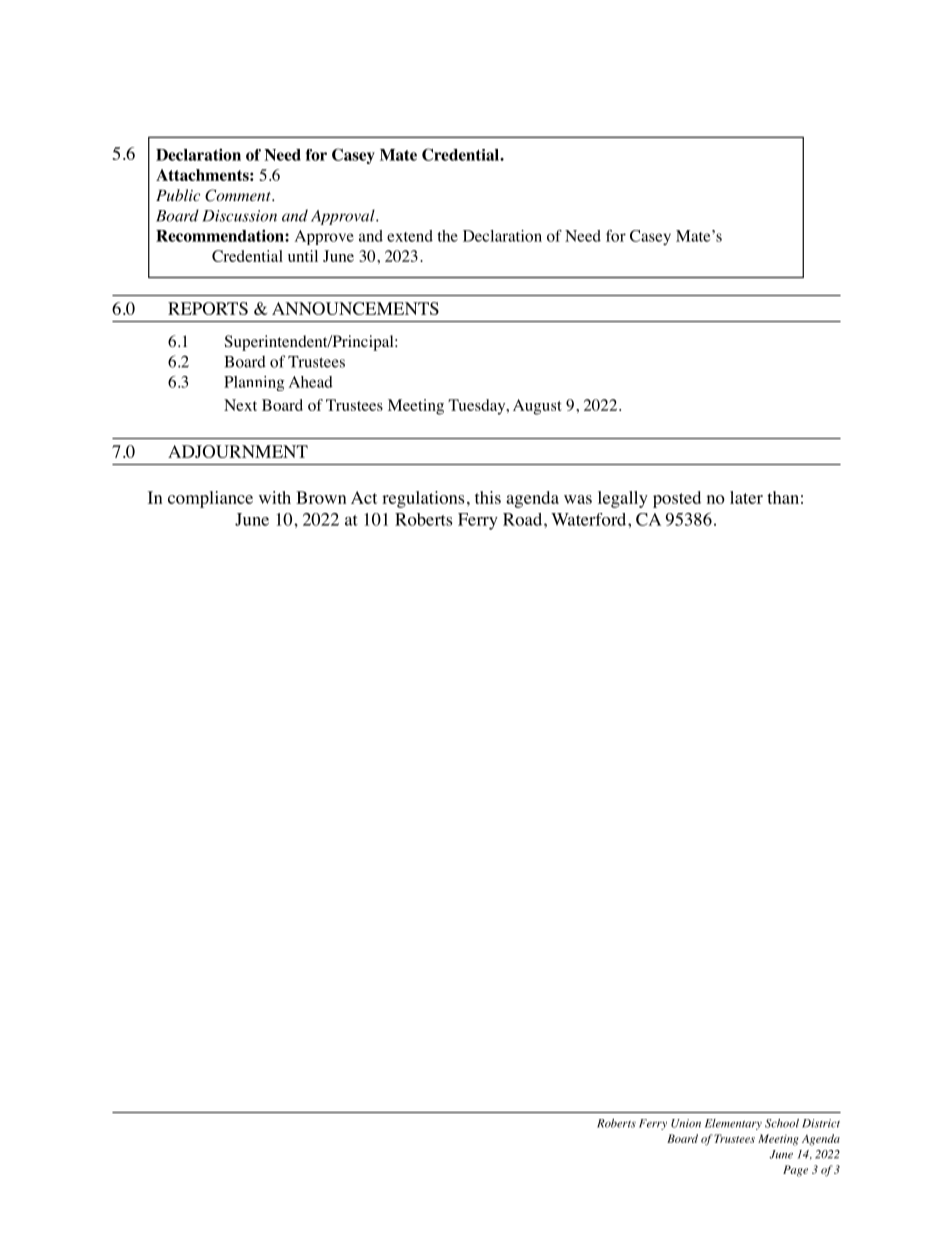 Image resolution: width=952 pixels, height=1233 pixels. What do you see at coordinates (275, 497) in the screenshot?
I see `with` at bounding box center [275, 497].
